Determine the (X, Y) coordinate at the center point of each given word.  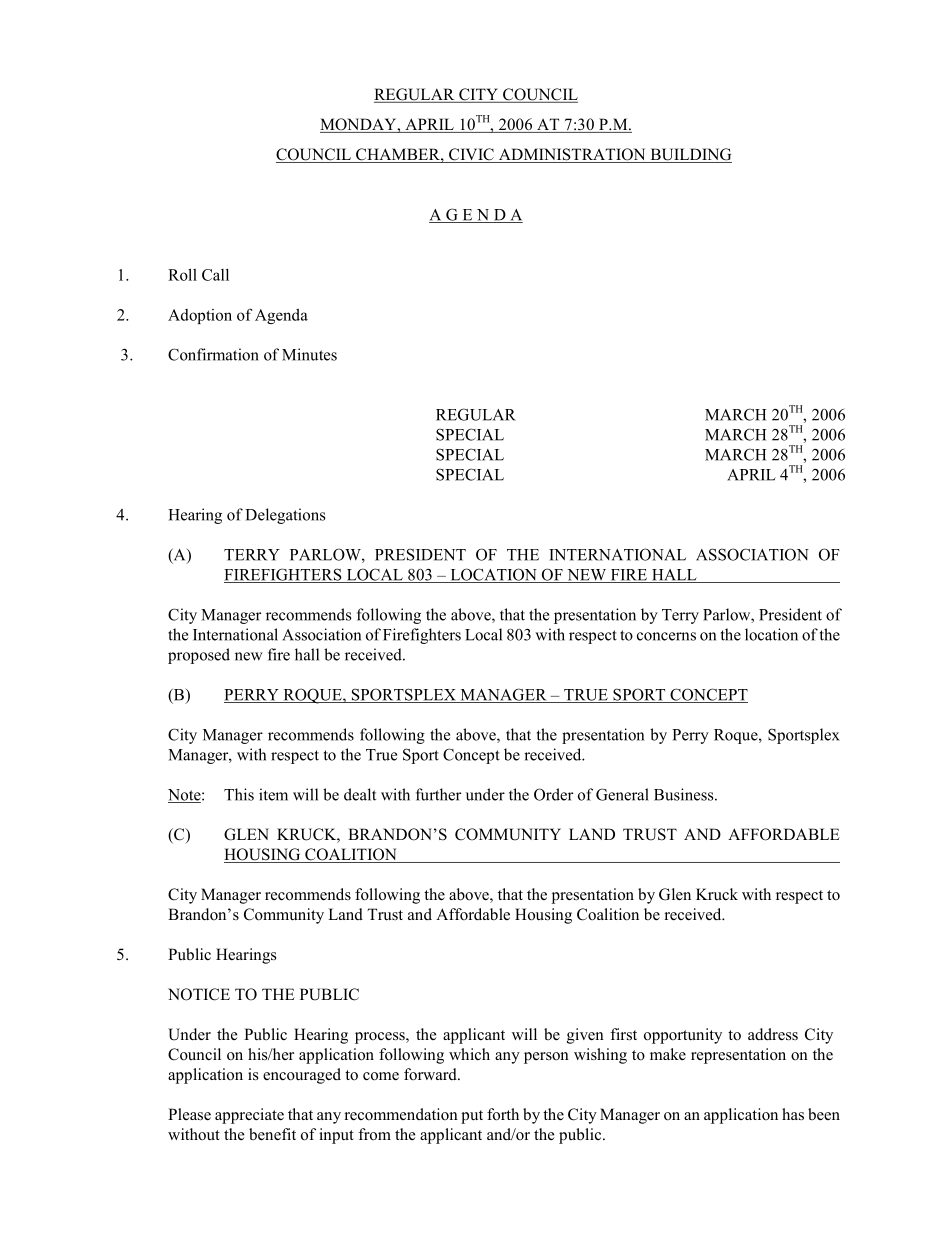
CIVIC (471, 155)
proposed (199, 656)
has (793, 1114)
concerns (666, 636)
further (438, 794)
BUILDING (690, 155)
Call (215, 275)
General (622, 794)
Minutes (309, 354)
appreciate (249, 1116)
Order (553, 794)
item (273, 794)
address (773, 1034)
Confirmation (213, 354)
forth (503, 1114)
